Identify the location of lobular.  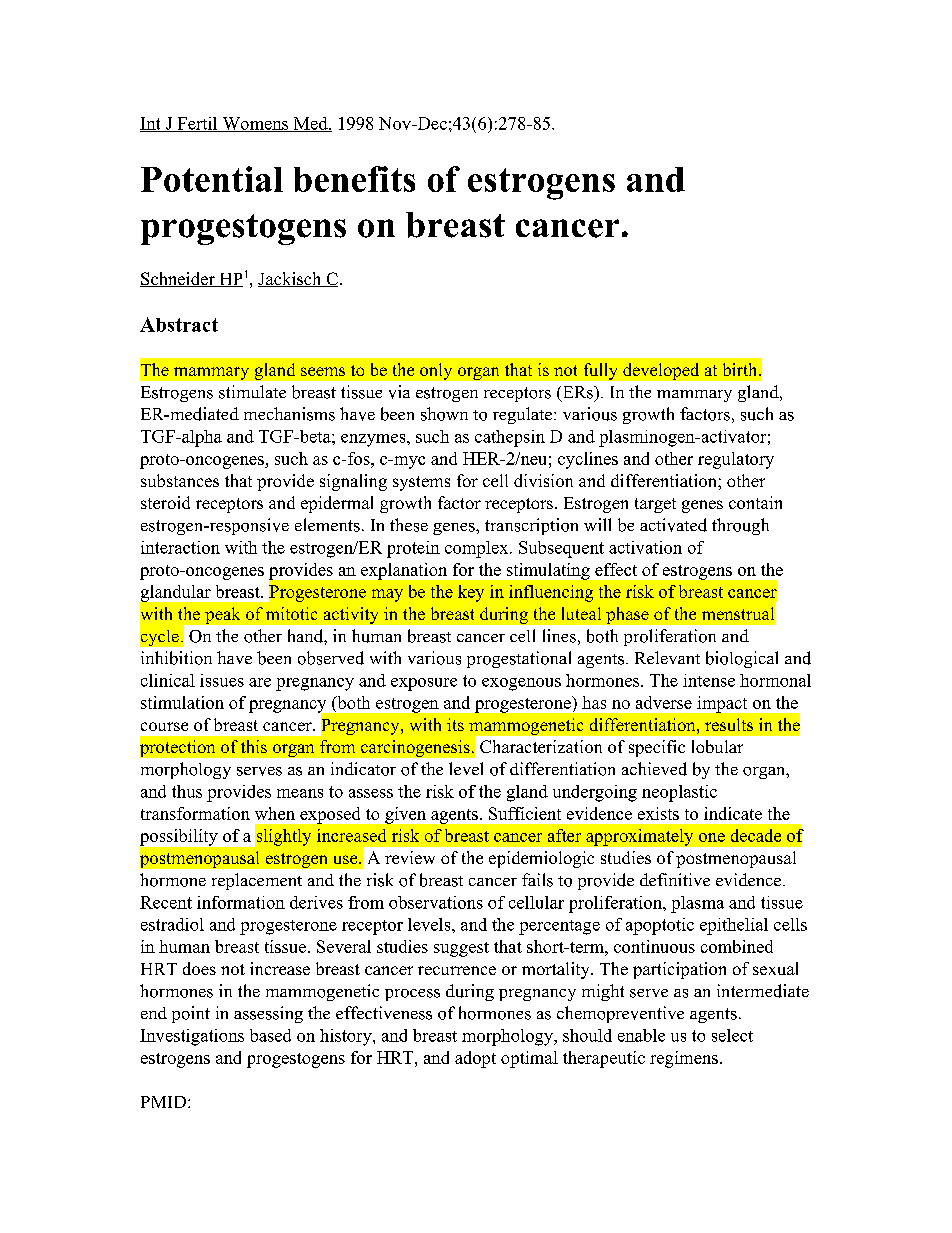
(717, 746).
